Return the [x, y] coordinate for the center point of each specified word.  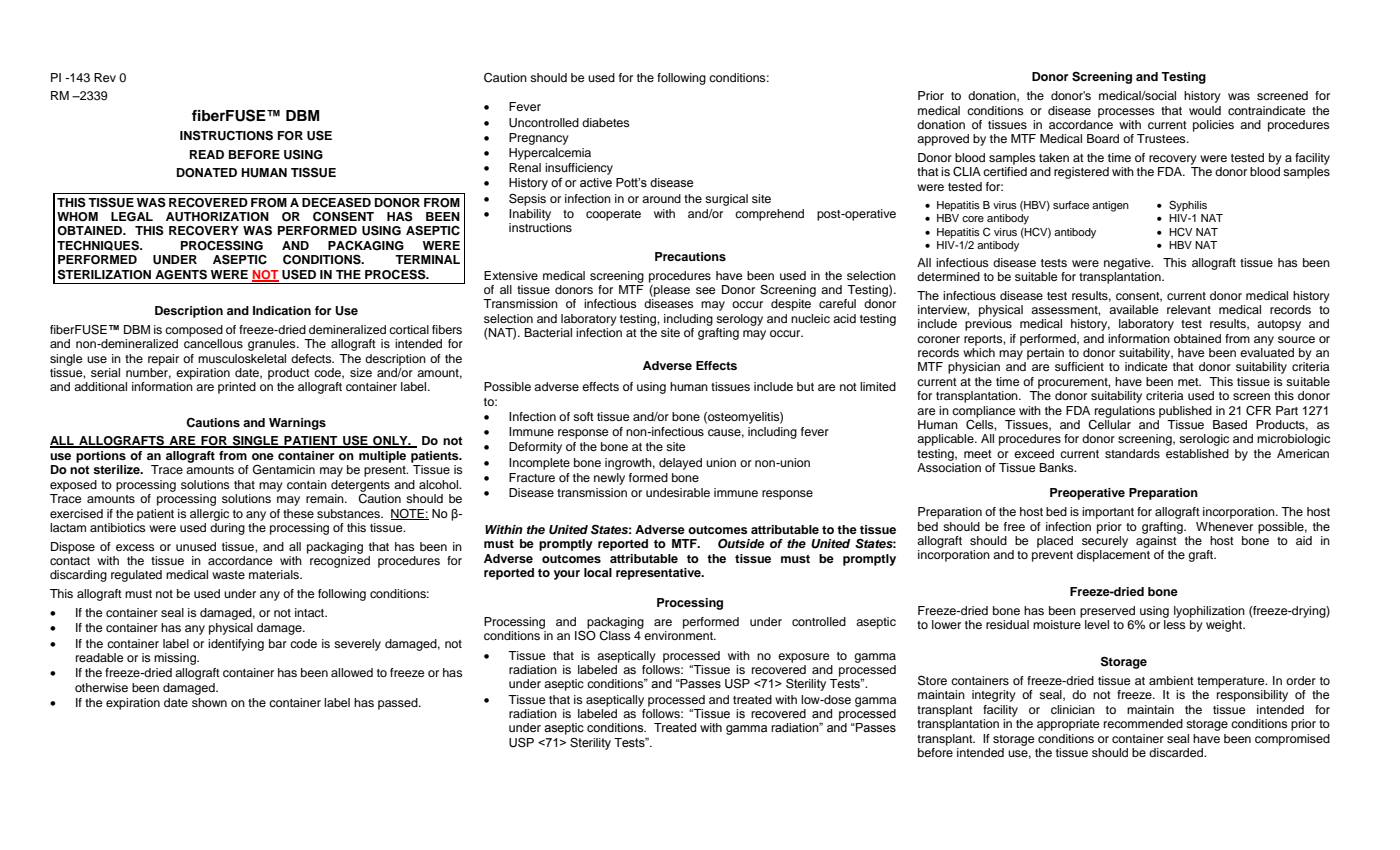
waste [228, 575]
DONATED [207, 173]
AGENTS [181, 275]
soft [583, 416]
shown [209, 702]
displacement [1113, 556]
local [598, 572]
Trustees [1162, 138]
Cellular [1109, 423]
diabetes [606, 122]
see [706, 290]
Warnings [297, 424]
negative [1128, 264]
